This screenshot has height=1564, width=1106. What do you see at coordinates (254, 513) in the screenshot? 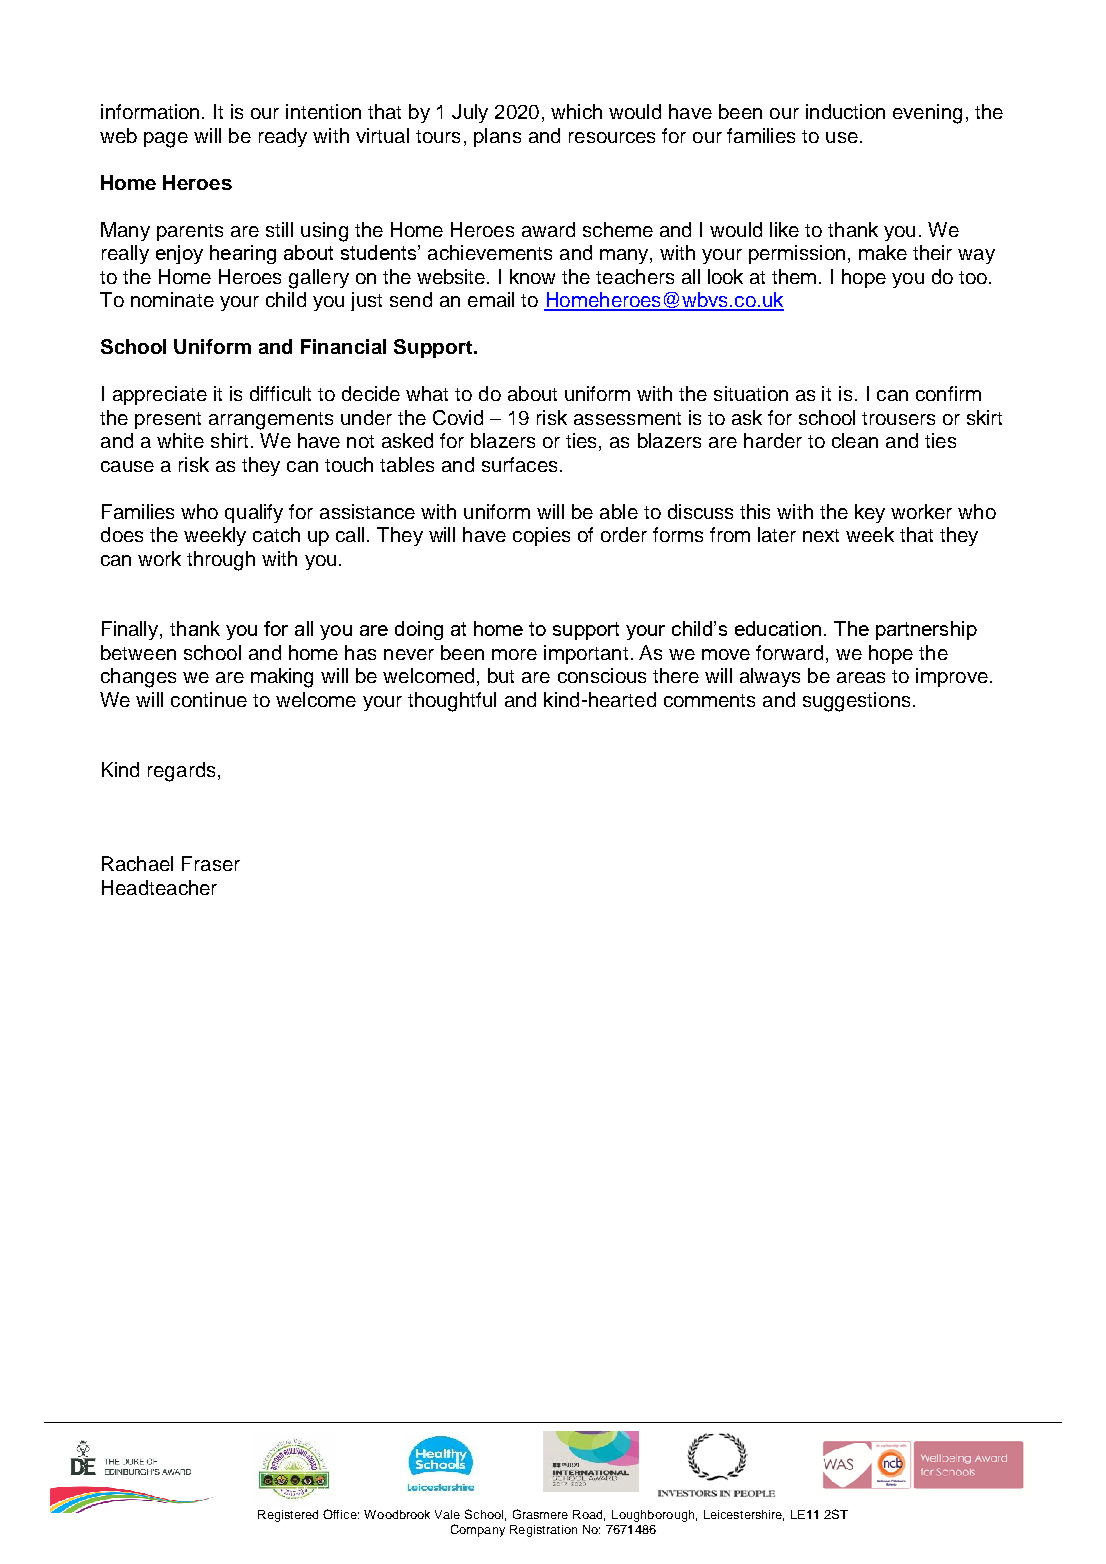
I see `qualify` at bounding box center [254, 513].
